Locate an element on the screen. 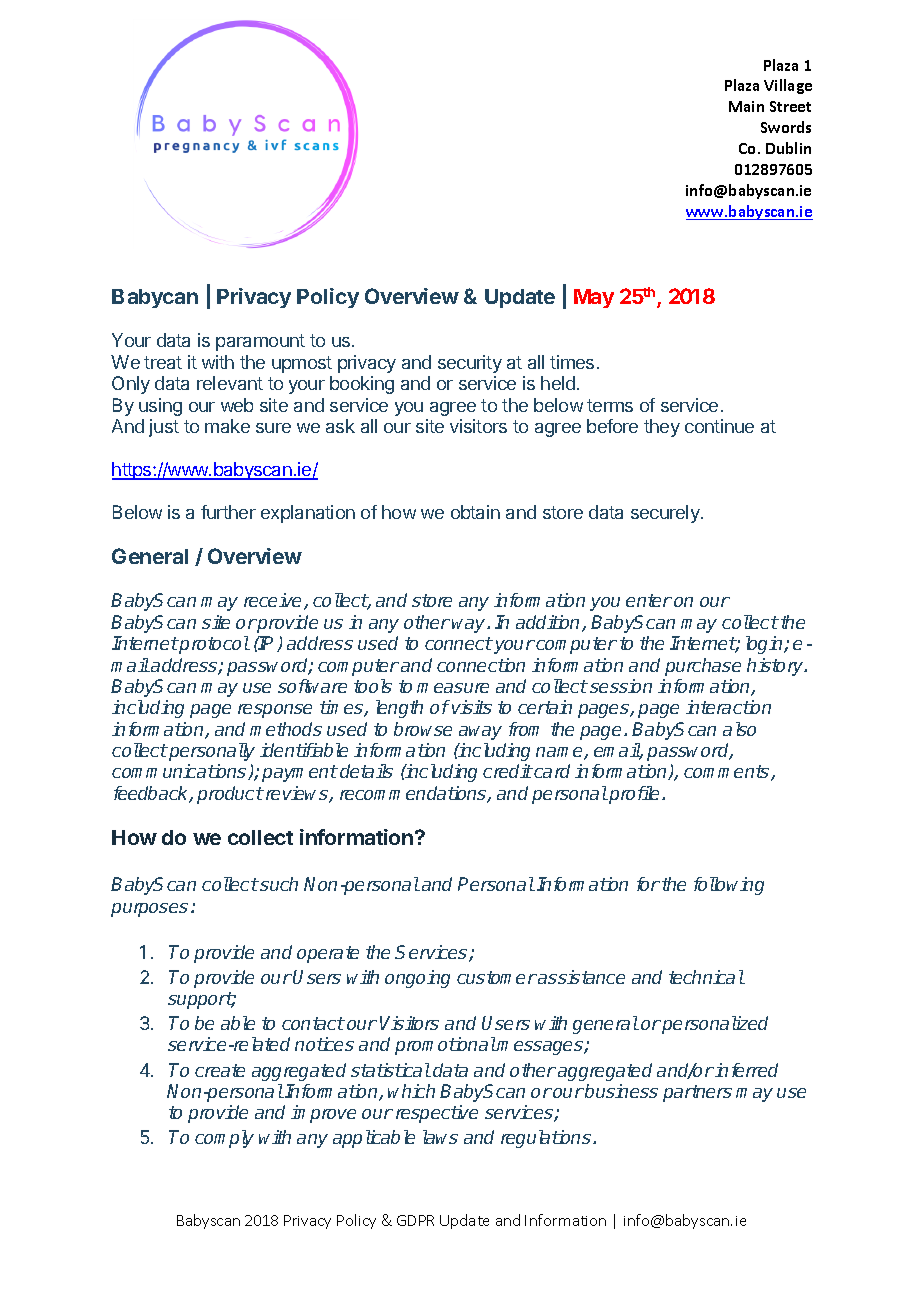  security is located at coordinates (470, 364).
